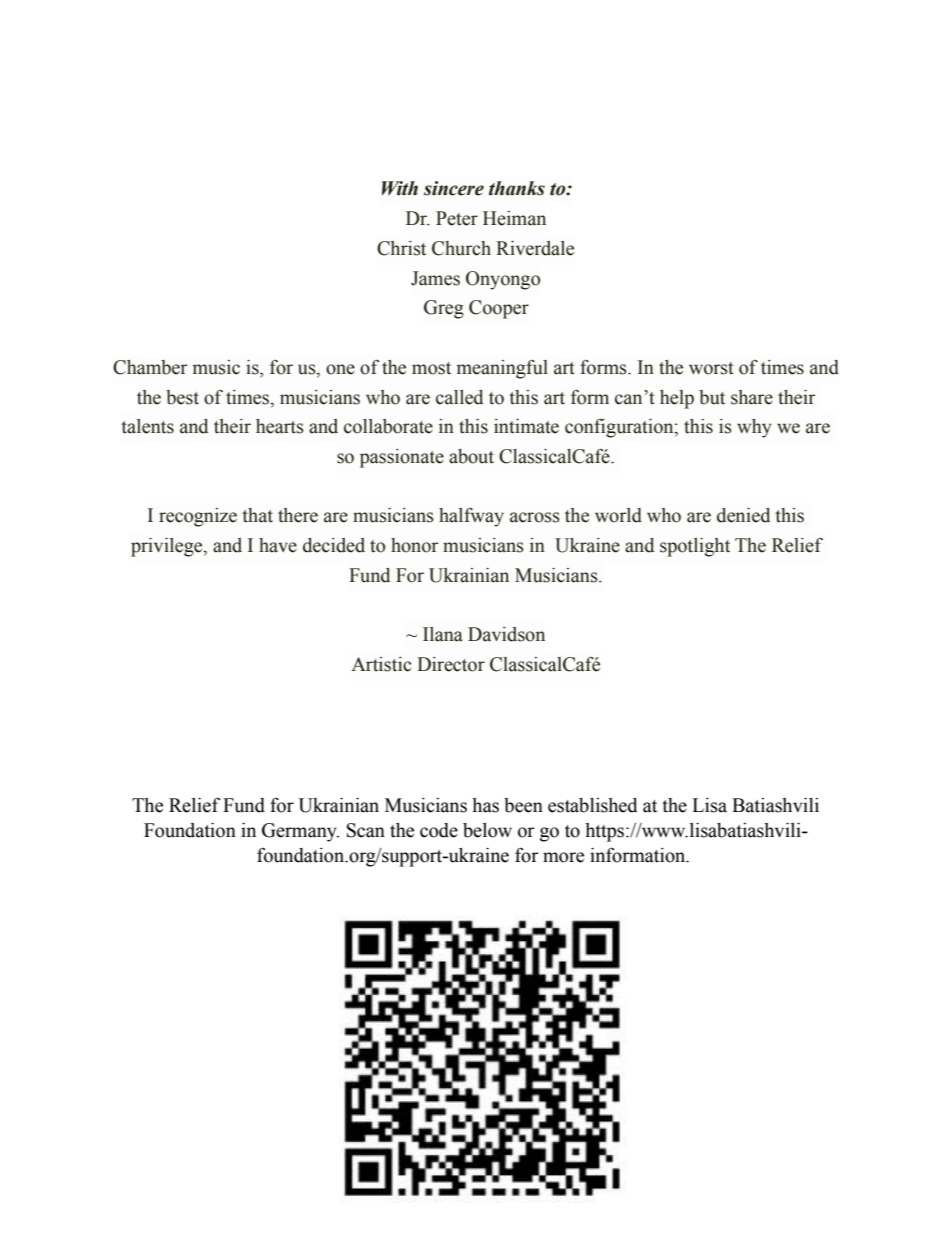  What do you see at coordinates (300, 832) in the document?
I see `Germany` at bounding box center [300, 832].
